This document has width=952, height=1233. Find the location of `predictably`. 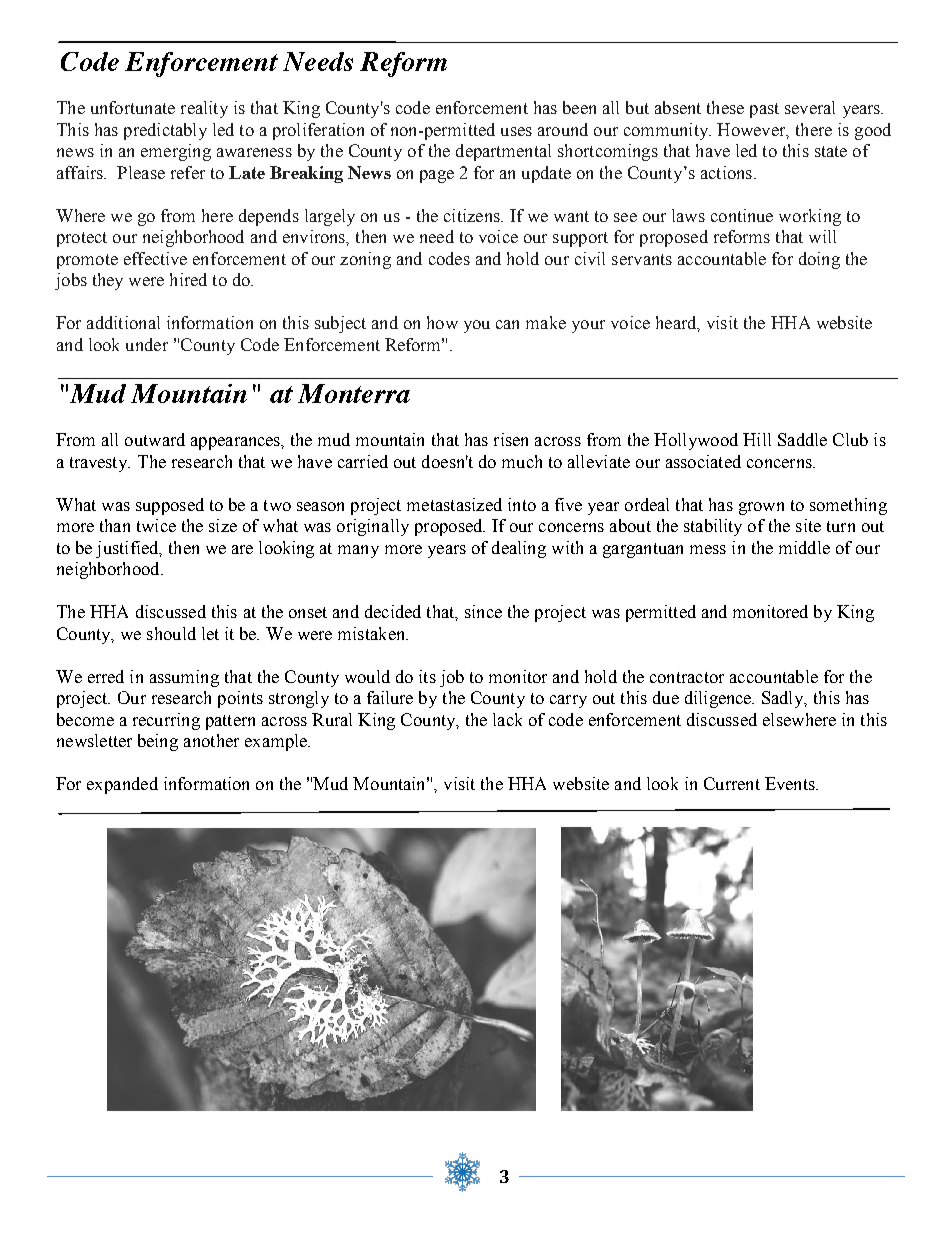

predictably is located at coordinates (165, 131).
